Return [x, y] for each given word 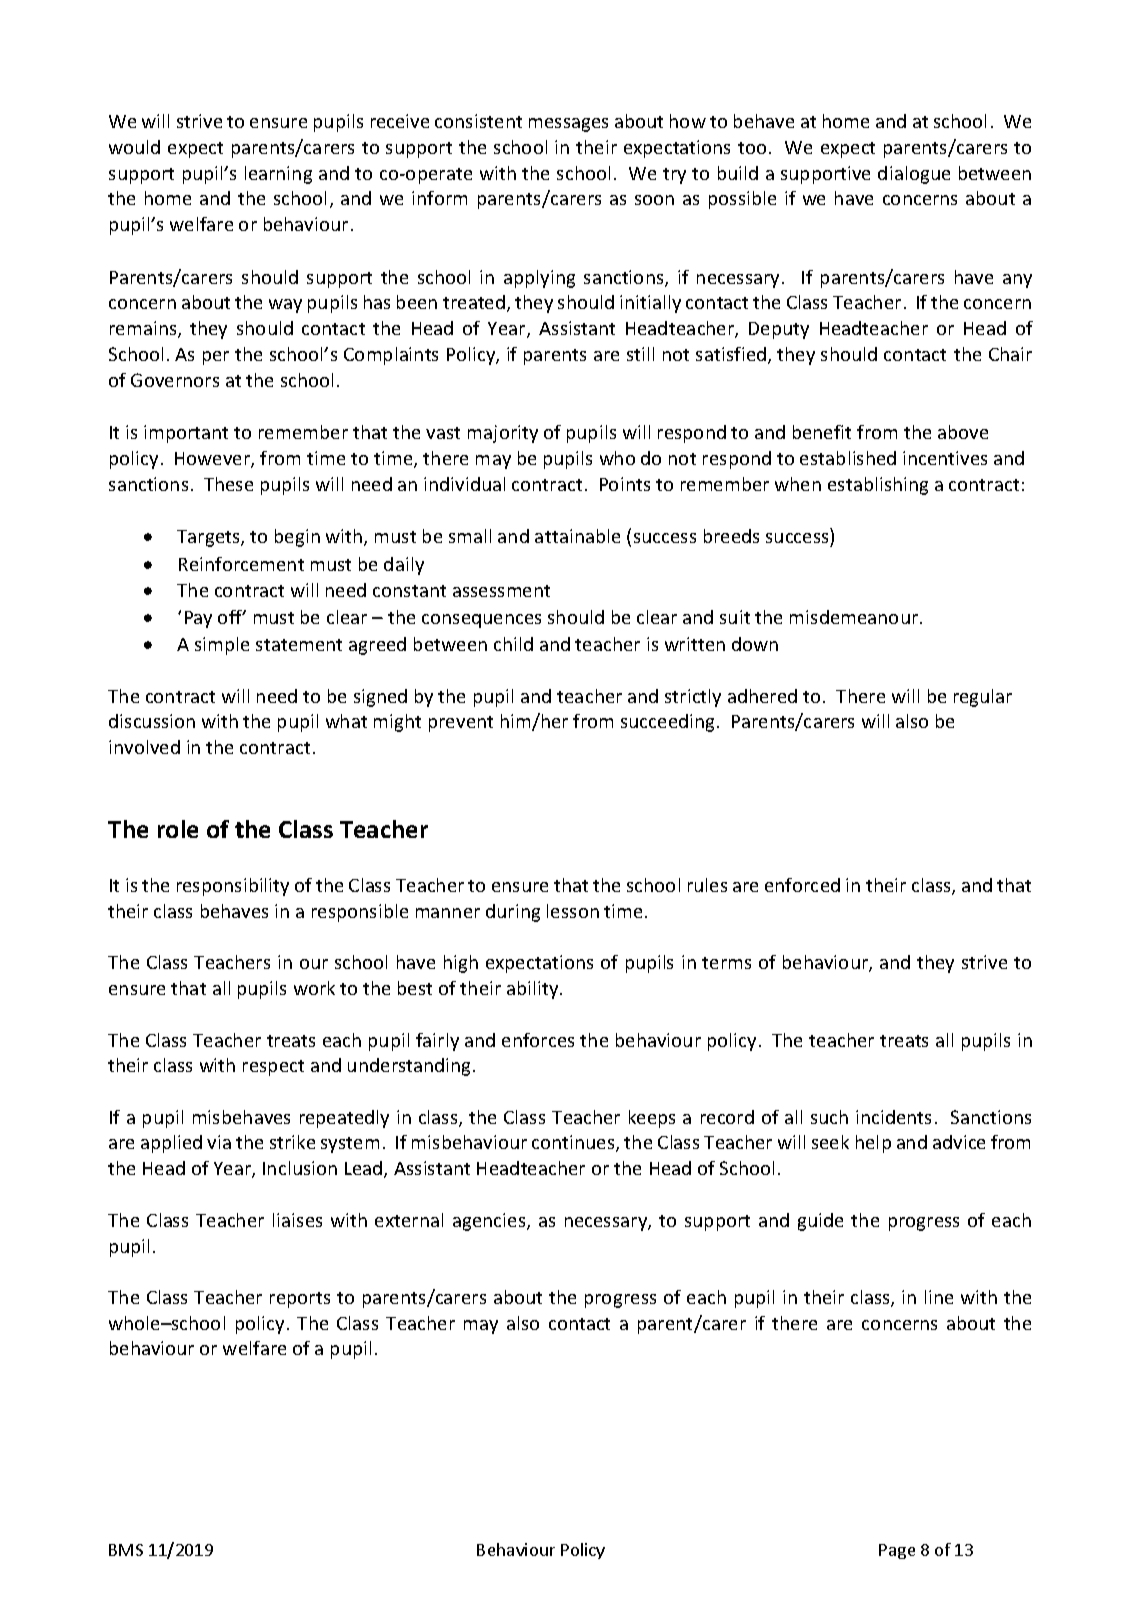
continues [574, 1143]
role [178, 829]
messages [568, 125]
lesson [573, 911]
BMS [126, 1550]
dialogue [914, 175]
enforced [802, 885]
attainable [577, 536]
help [873, 1144]
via [219, 1142]
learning [278, 175]
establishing [878, 486]
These [228, 484]
